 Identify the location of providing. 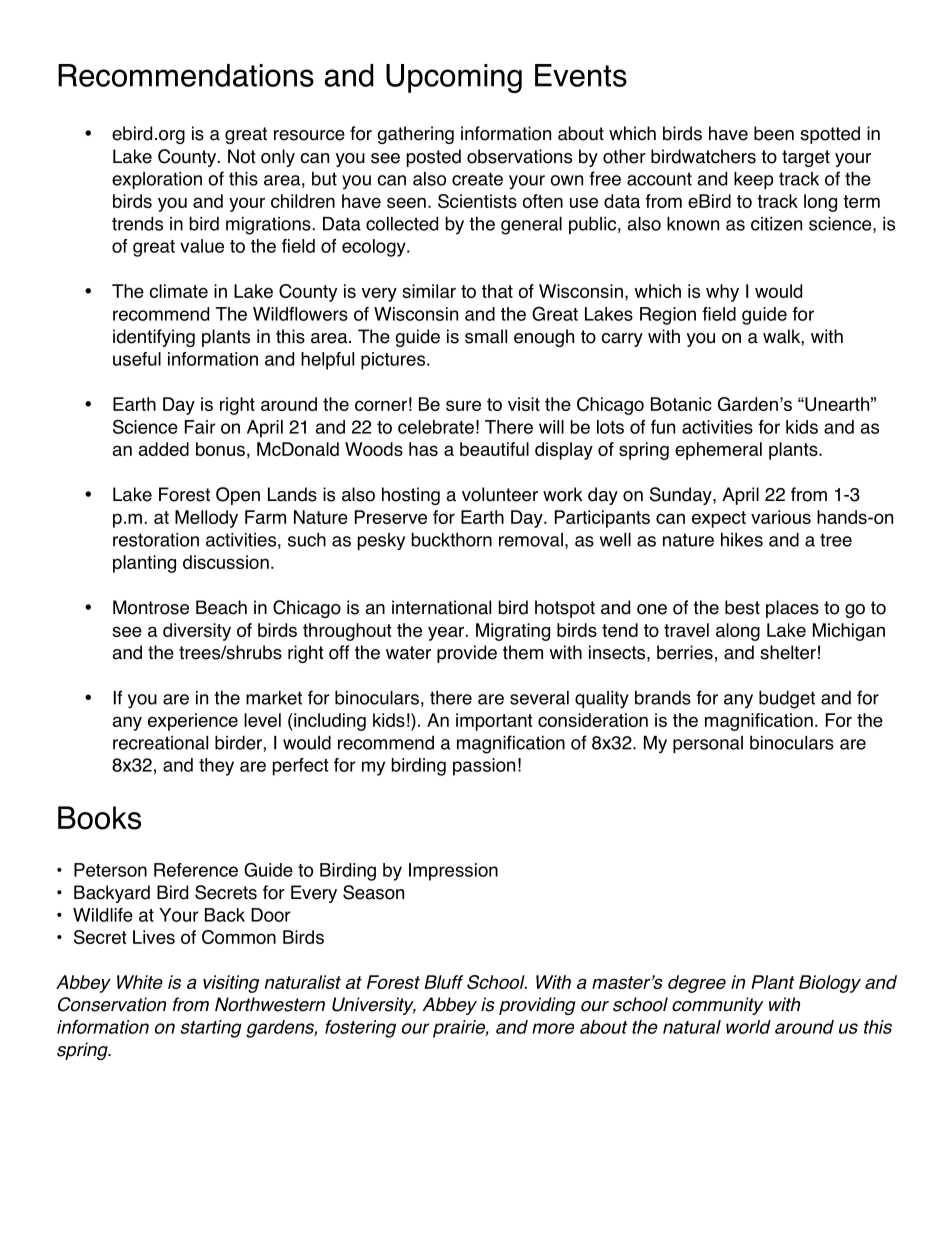
(537, 1006).
